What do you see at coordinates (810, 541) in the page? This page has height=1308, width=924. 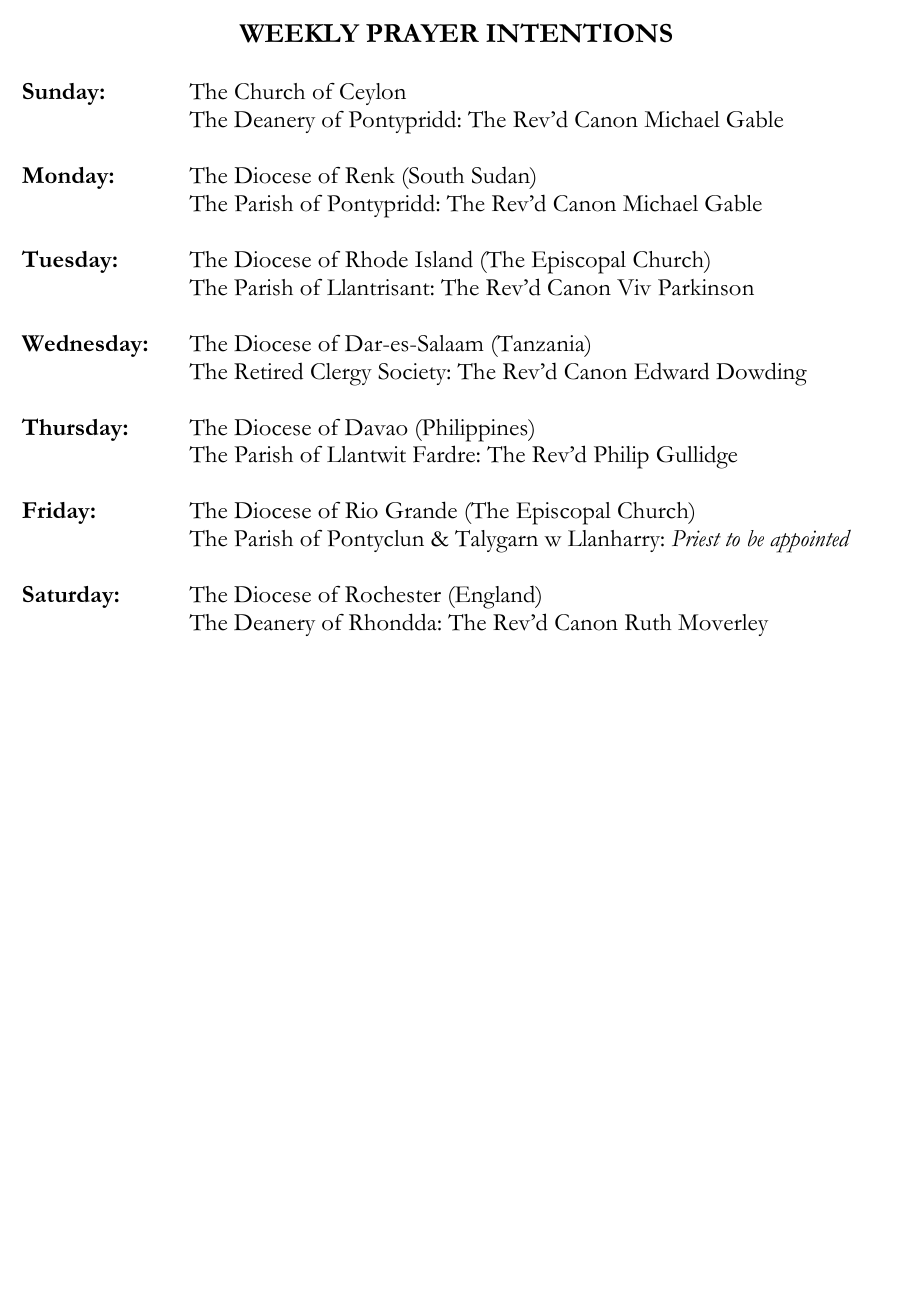 I see `appointed` at bounding box center [810, 541].
